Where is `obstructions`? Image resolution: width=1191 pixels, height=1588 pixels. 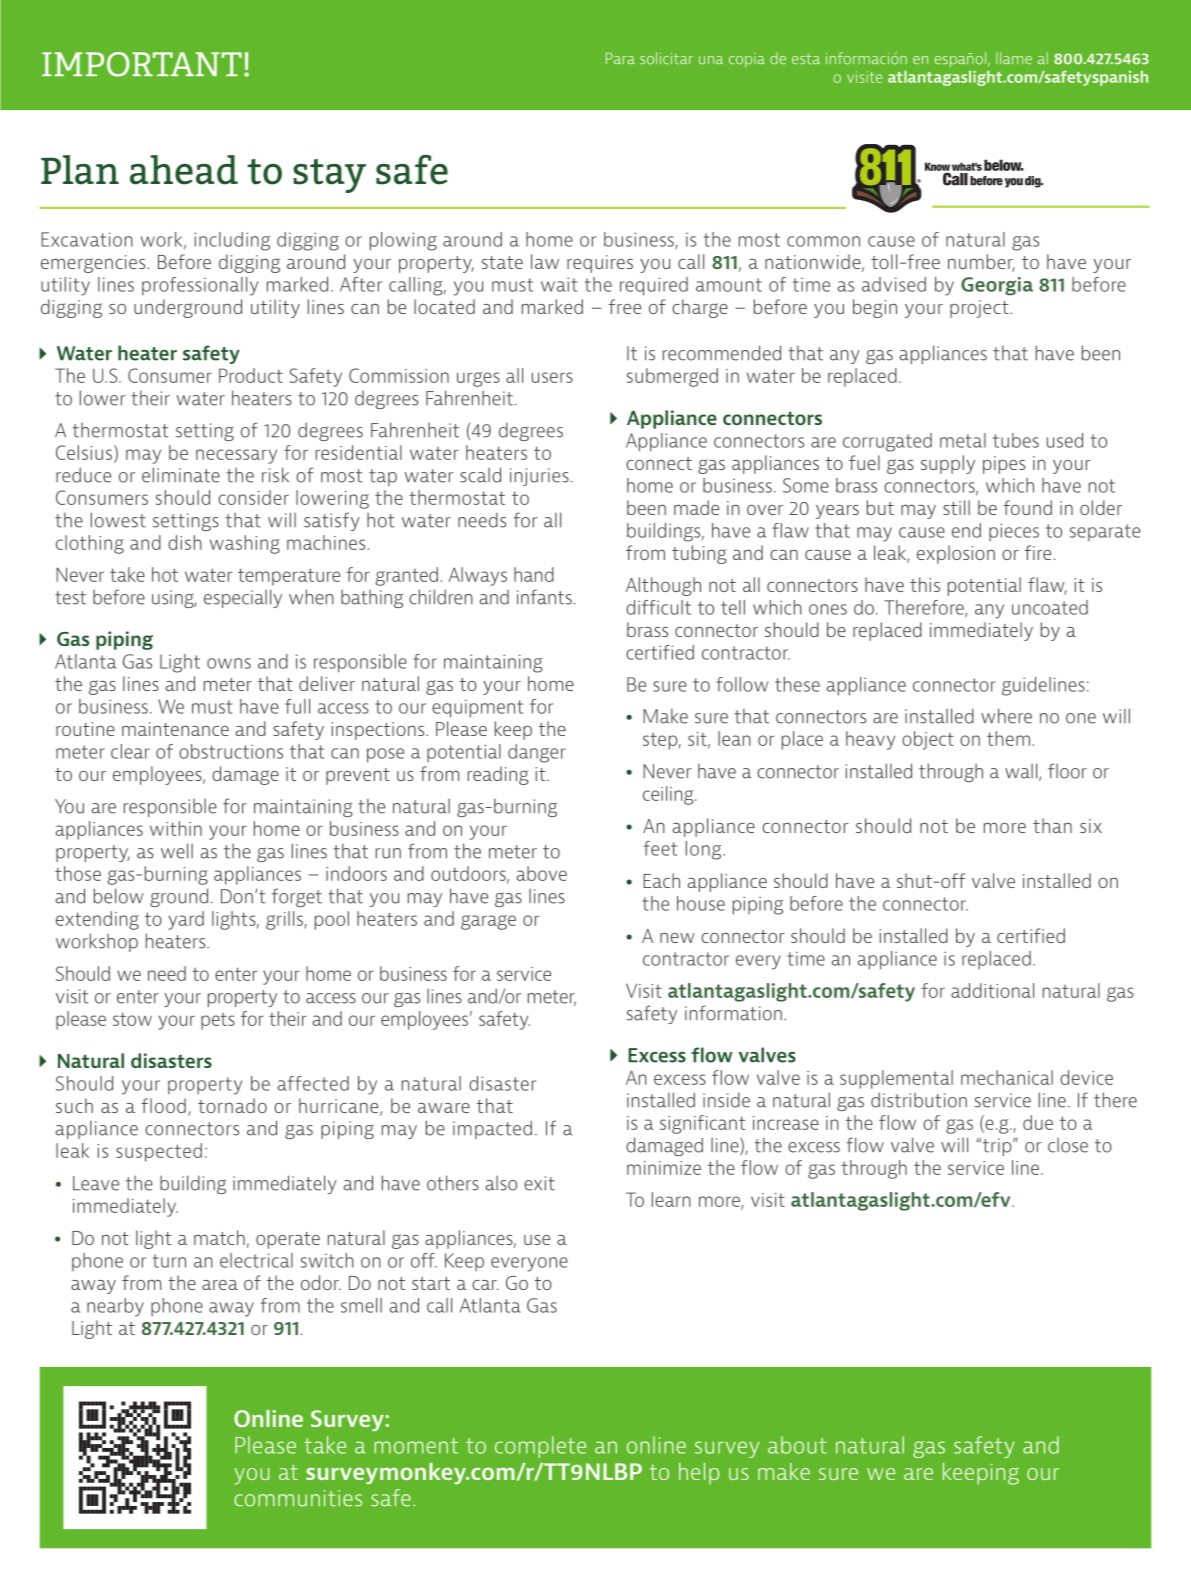 obstructions is located at coordinates (231, 751).
